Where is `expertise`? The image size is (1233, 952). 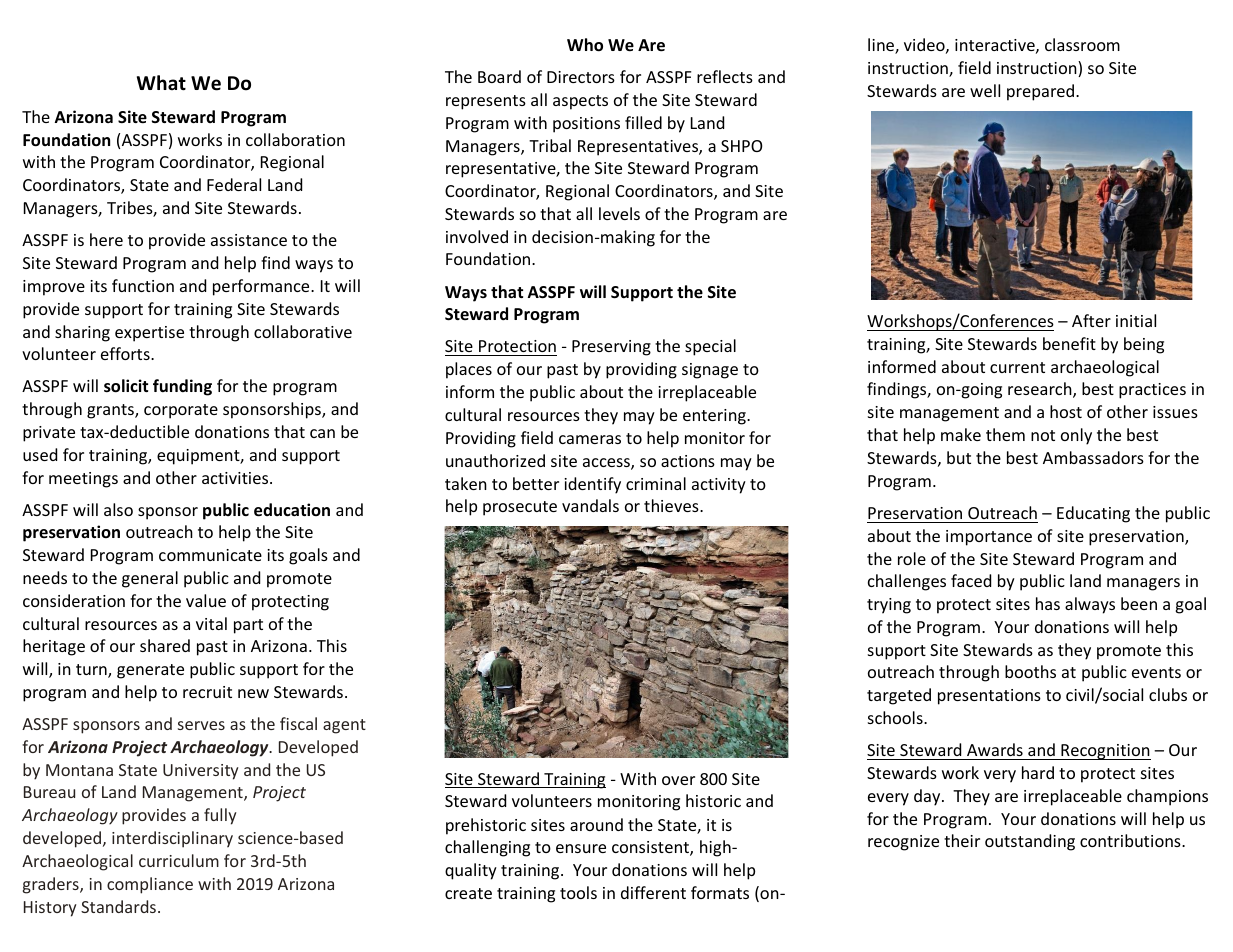 expertise is located at coordinates (149, 334).
